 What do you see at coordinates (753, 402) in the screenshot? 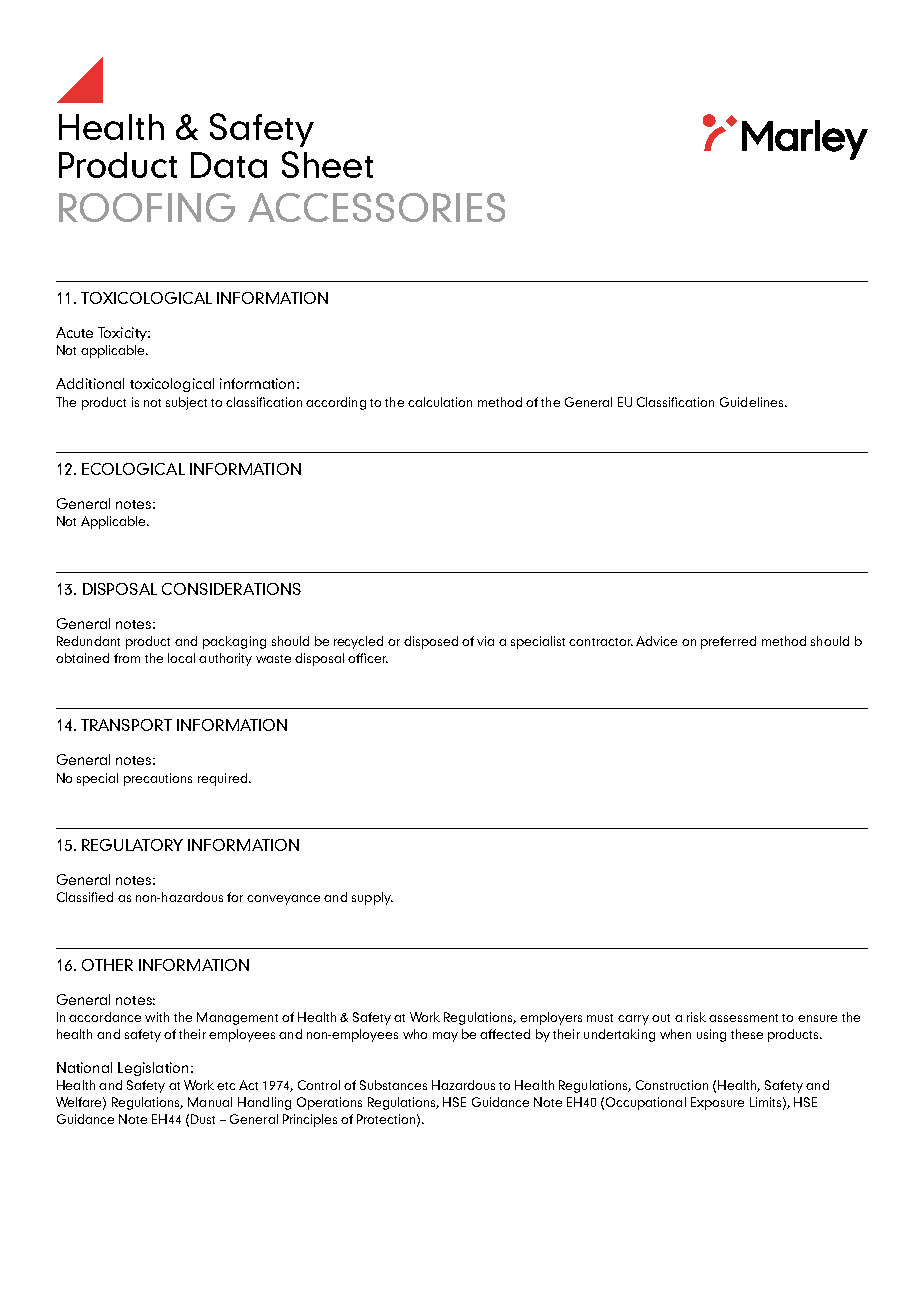
I see `Guidelines` at bounding box center [753, 402].
